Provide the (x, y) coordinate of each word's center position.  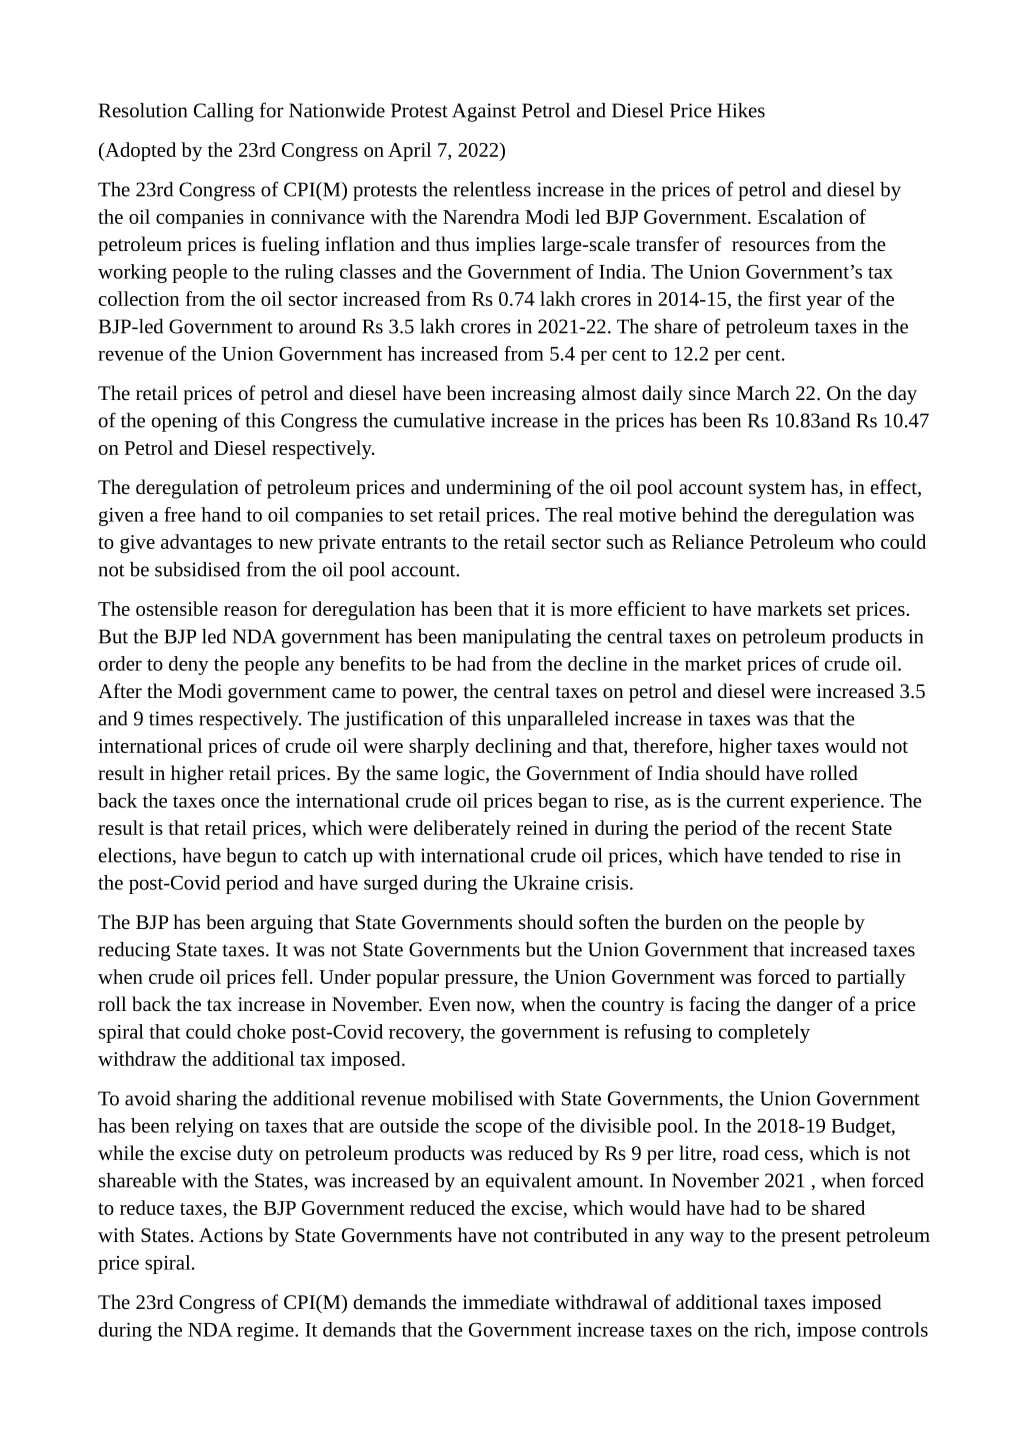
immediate (506, 1301)
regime (266, 1332)
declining (513, 748)
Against (484, 112)
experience (836, 803)
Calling (224, 112)
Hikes (741, 110)
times (171, 718)
